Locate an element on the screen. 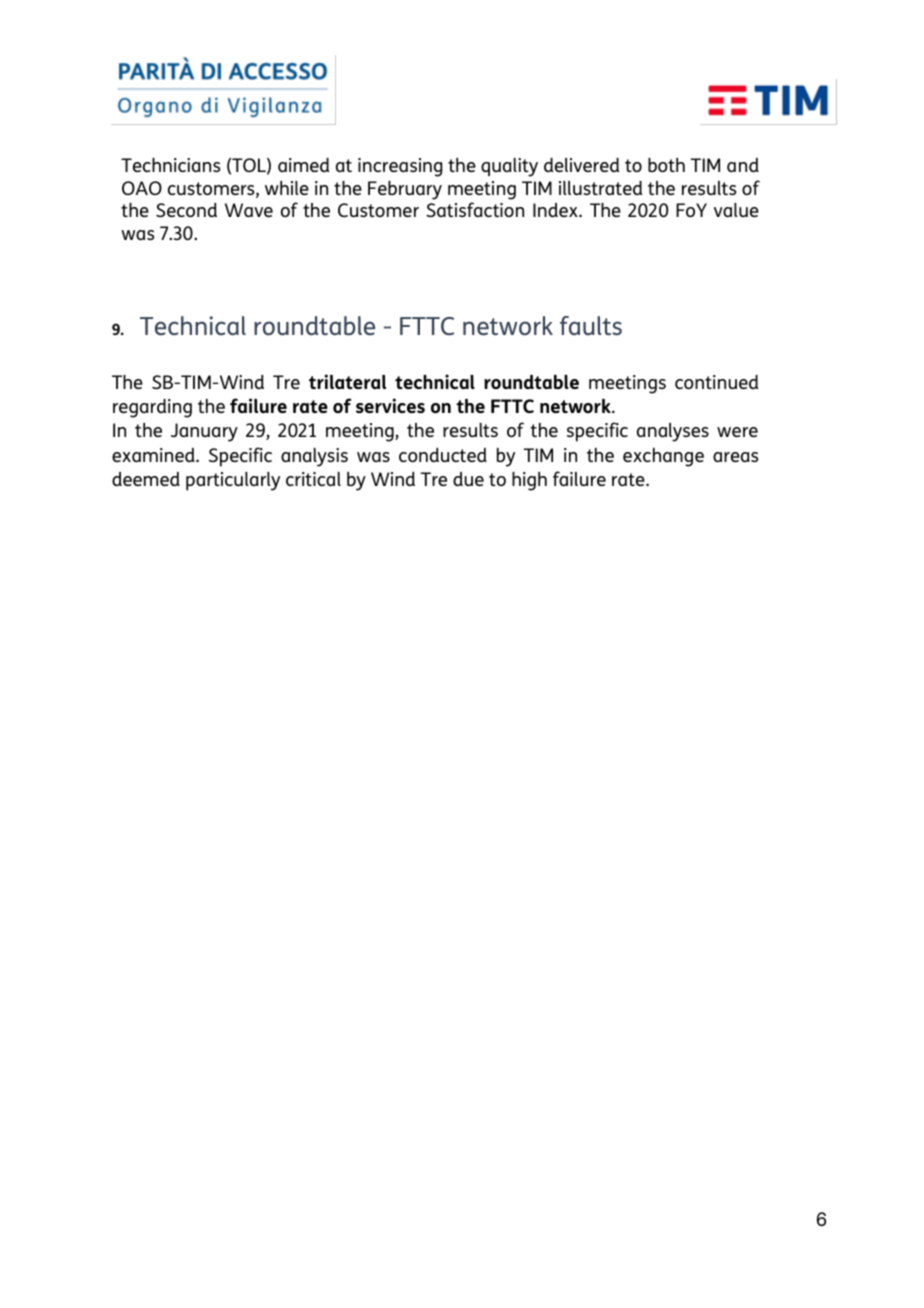 The width and height of the screenshot is (924, 1308). value is located at coordinates (736, 210).
